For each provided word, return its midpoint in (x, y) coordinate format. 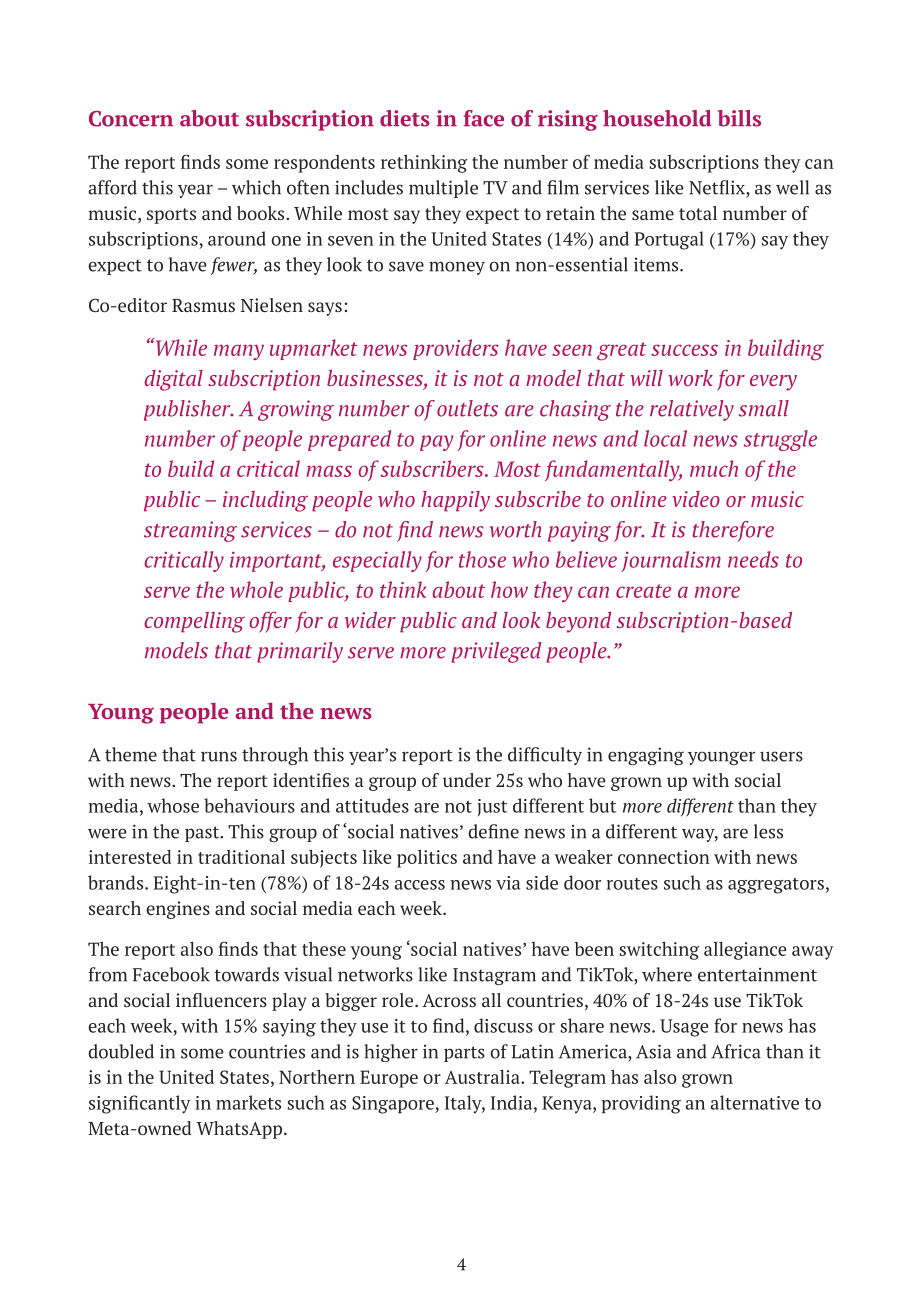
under (467, 780)
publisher (188, 410)
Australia (483, 1077)
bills (739, 118)
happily (455, 501)
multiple (443, 189)
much (714, 468)
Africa (736, 1051)
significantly (139, 1104)
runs (219, 756)
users (781, 756)
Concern (131, 119)
